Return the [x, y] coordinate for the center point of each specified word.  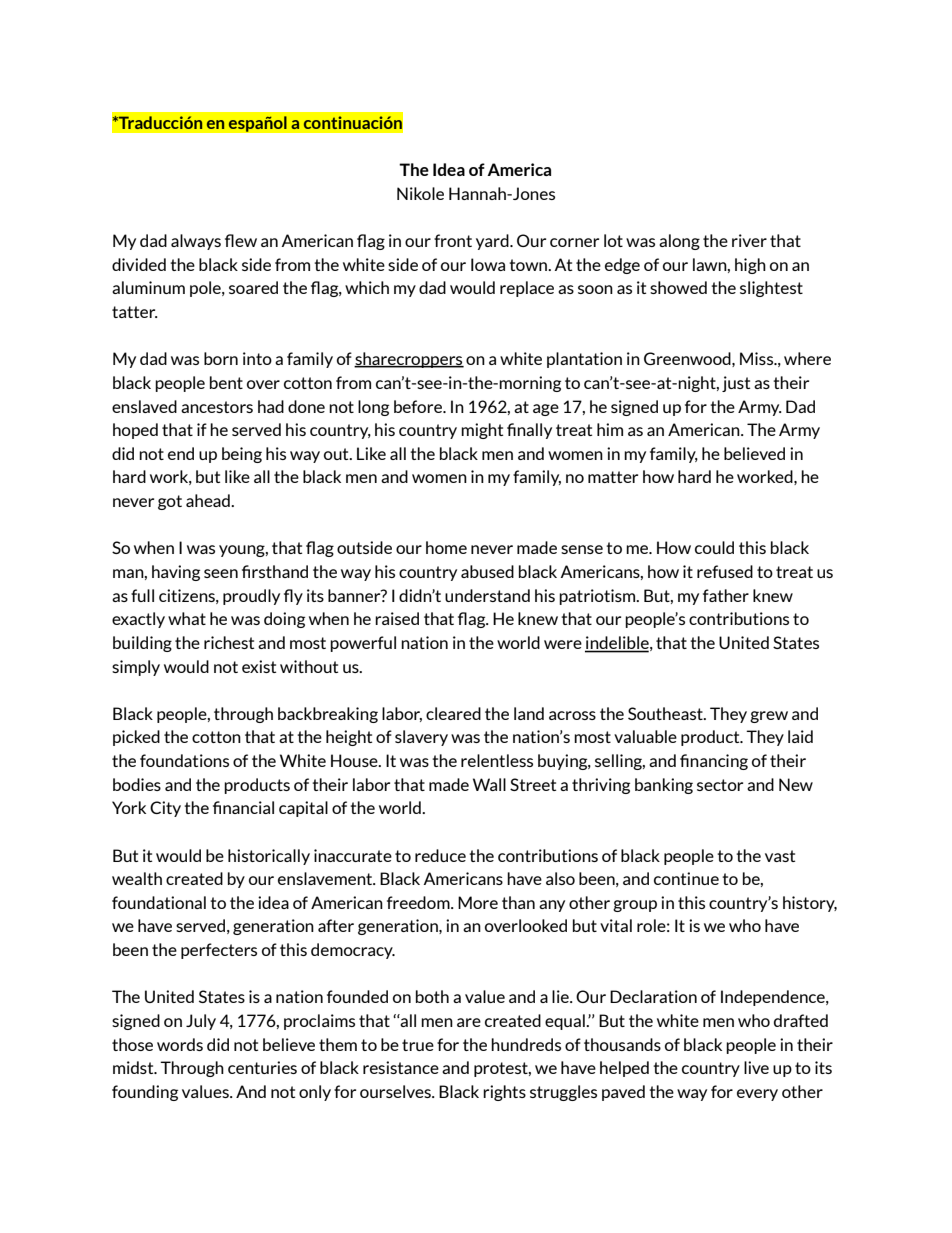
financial [243, 807]
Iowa [488, 264]
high [750, 266]
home [446, 547]
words [180, 1044]
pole [206, 289]
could [714, 547]
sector [720, 785]
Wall [489, 784]
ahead [209, 500]
